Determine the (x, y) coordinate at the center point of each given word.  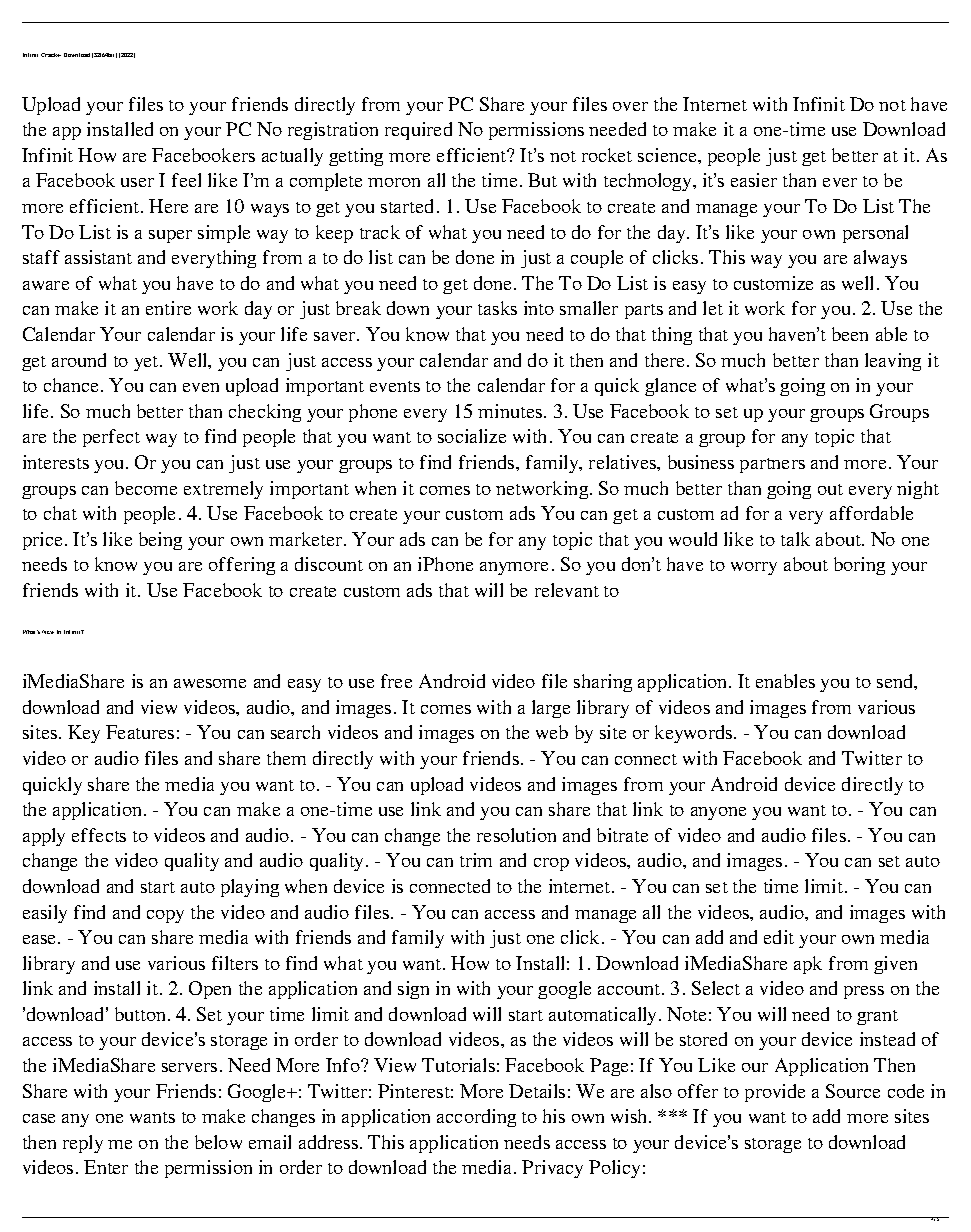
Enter (106, 1167)
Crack (50, 55)
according (476, 1118)
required (418, 131)
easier (754, 180)
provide (775, 1093)
